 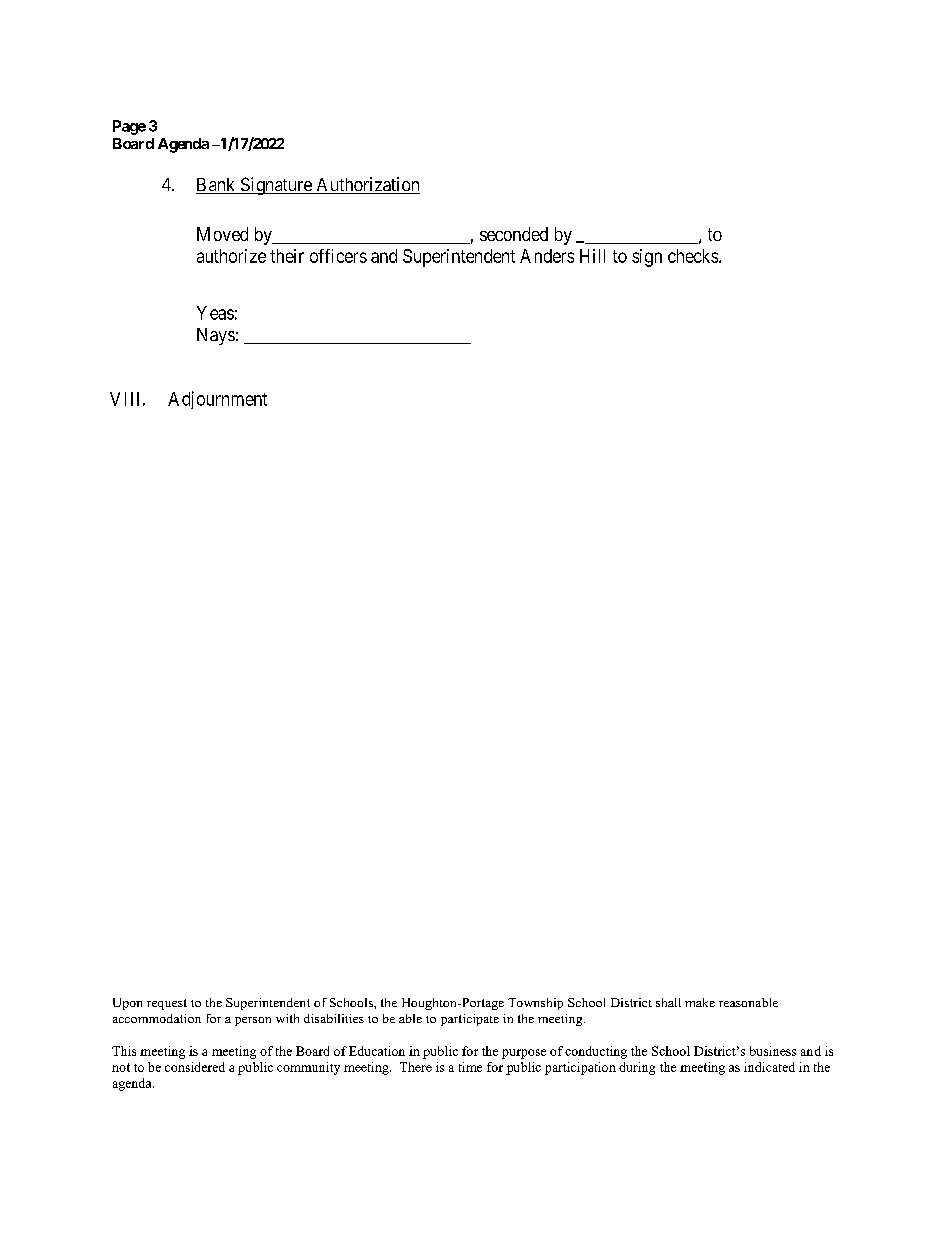 I want to click on shall, so click(x=668, y=1002).
